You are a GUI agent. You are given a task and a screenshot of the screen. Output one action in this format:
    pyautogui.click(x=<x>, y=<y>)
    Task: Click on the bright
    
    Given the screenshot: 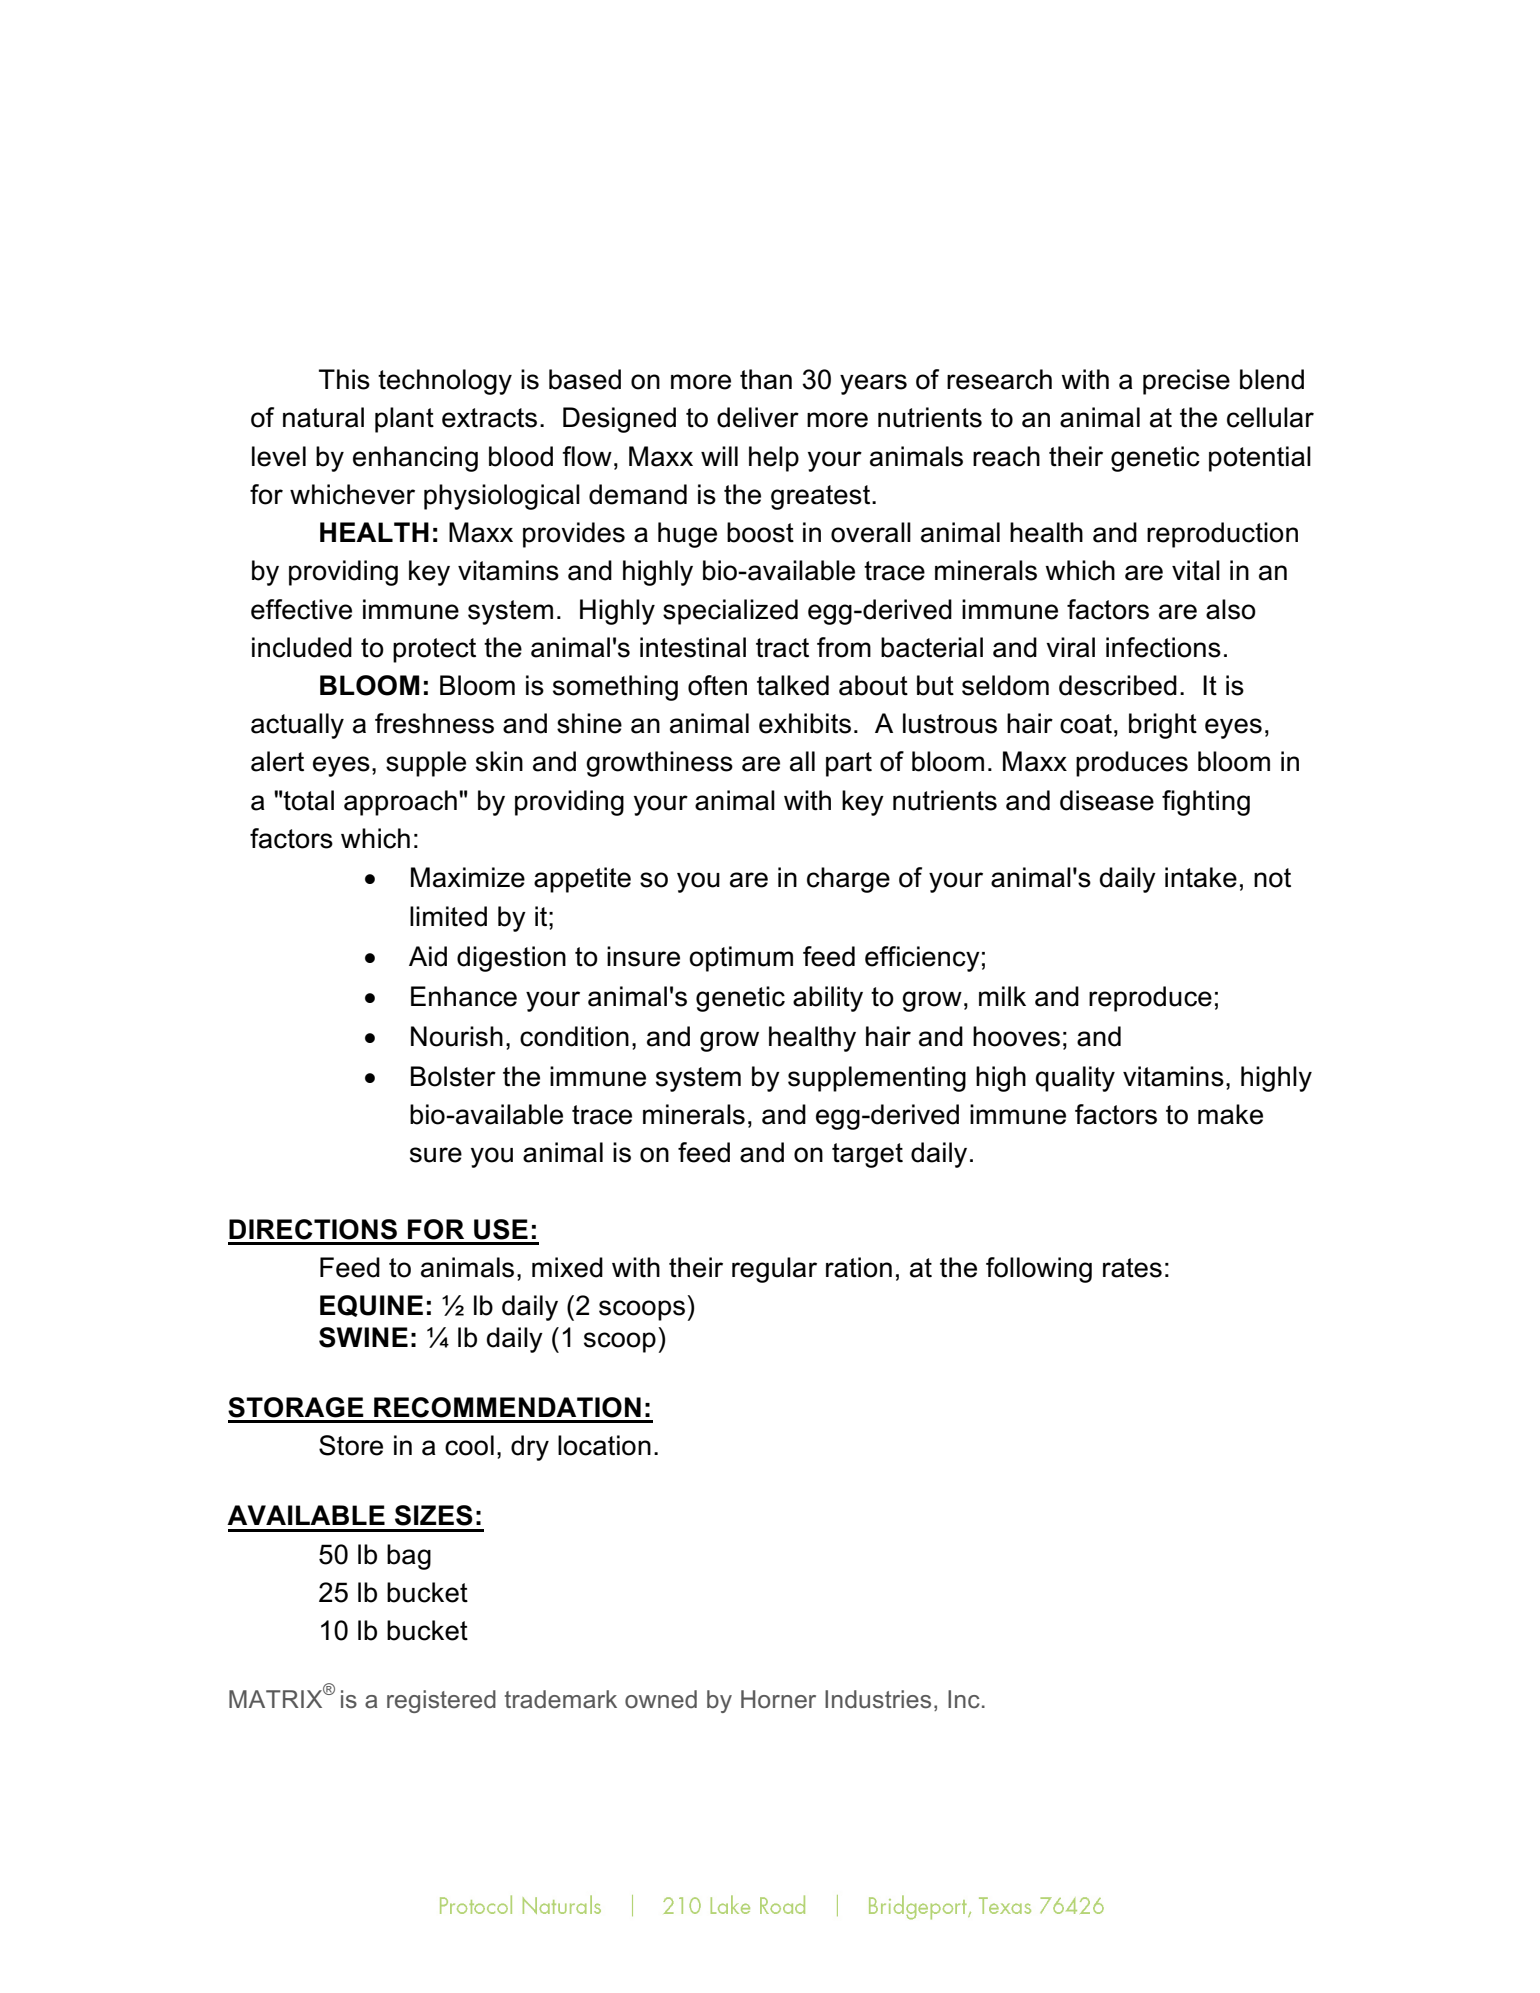 What is the action you would take?
    pyautogui.click(x=1163, y=726)
